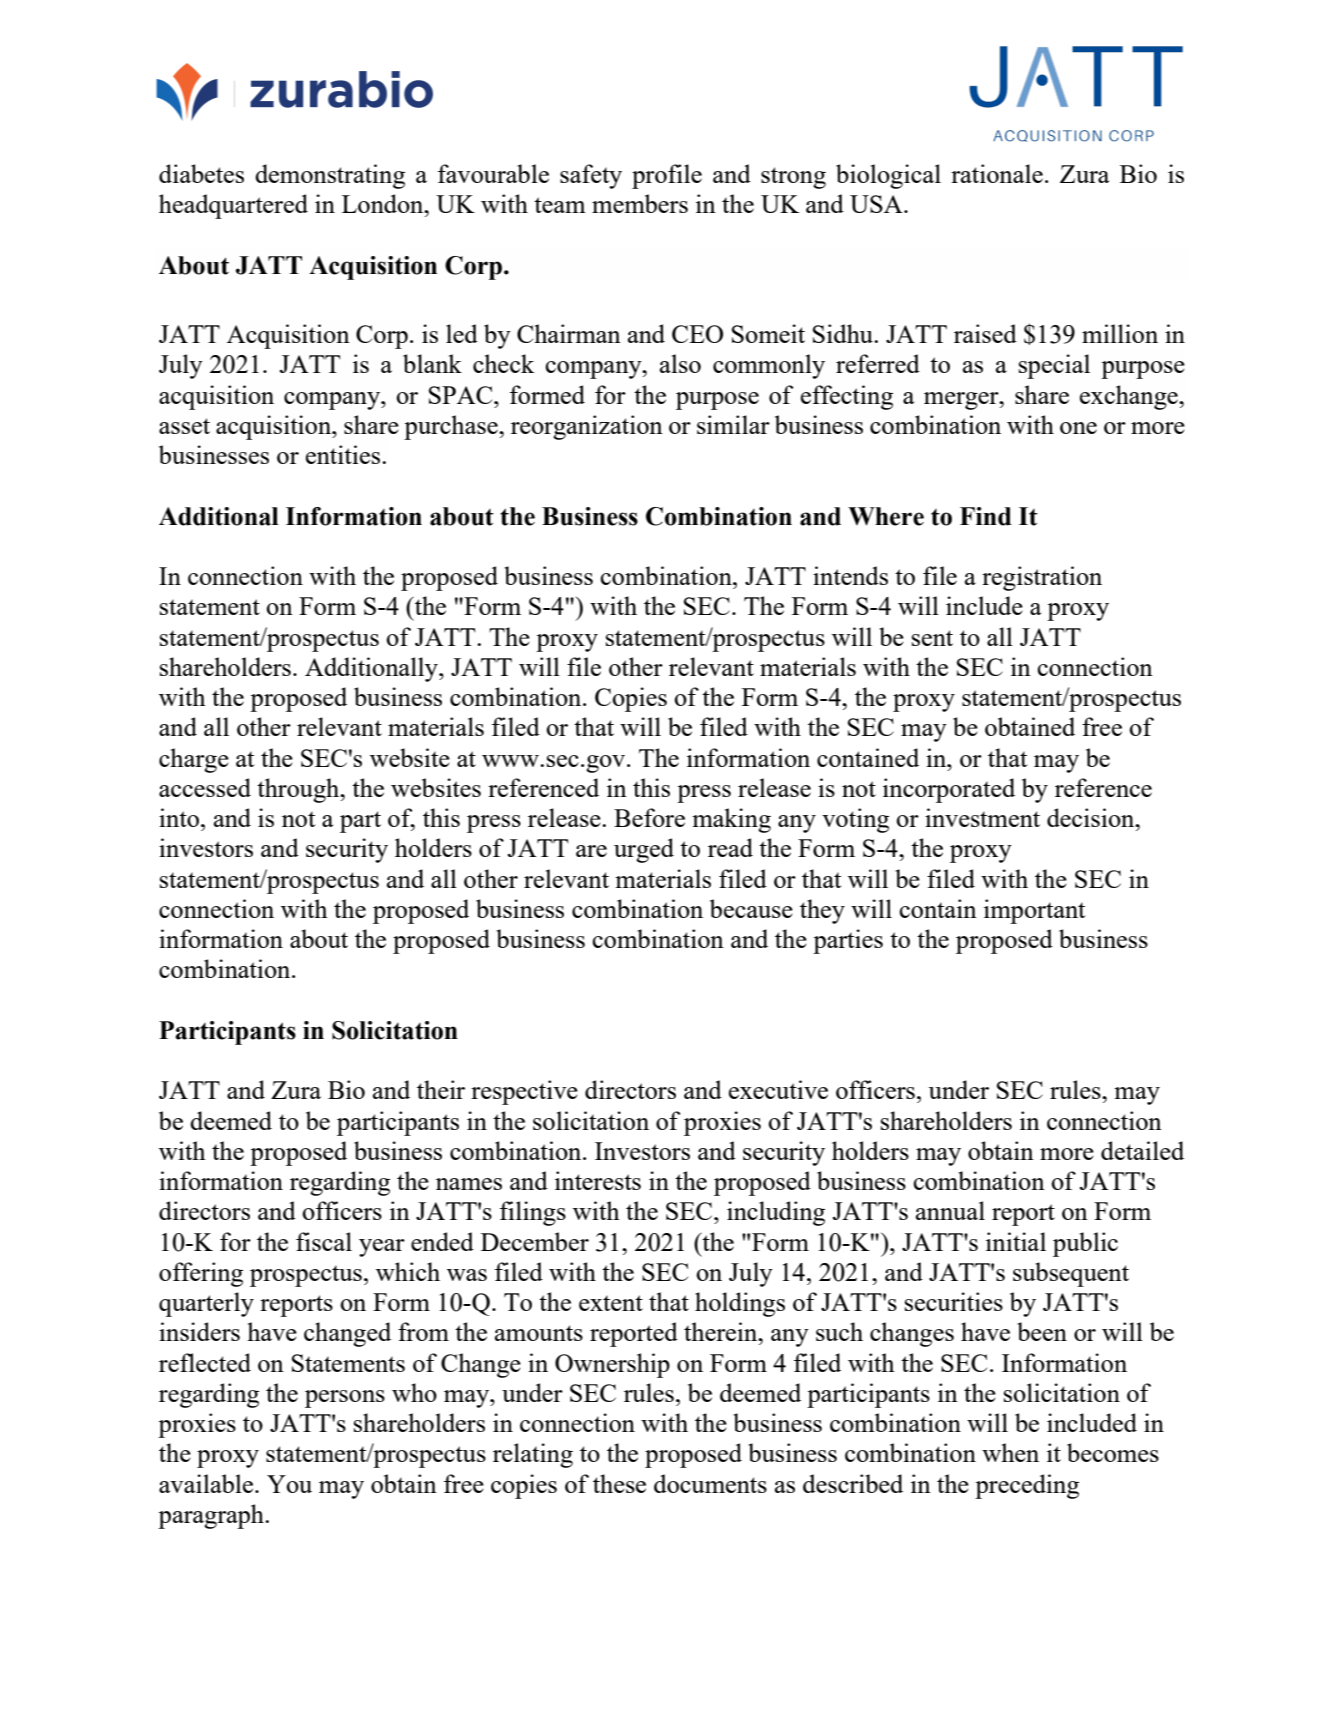  What do you see at coordinates (289, 1484) in the document?
I see `You` at bounding box center [289, 1484].
